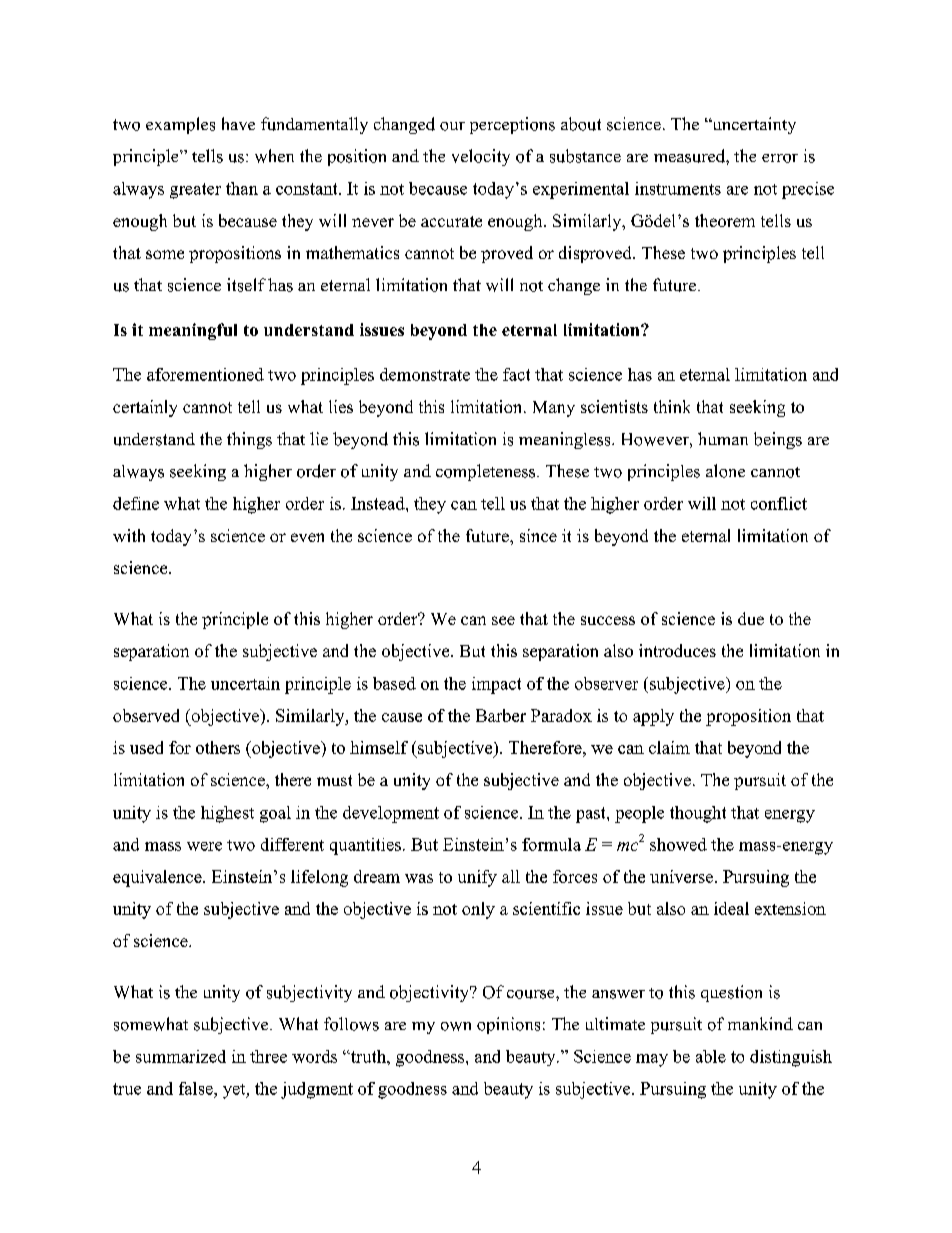  What do you see at coordinates (249, 440) in the screenshot?
I see `things` at bounding box center [249, 440].
